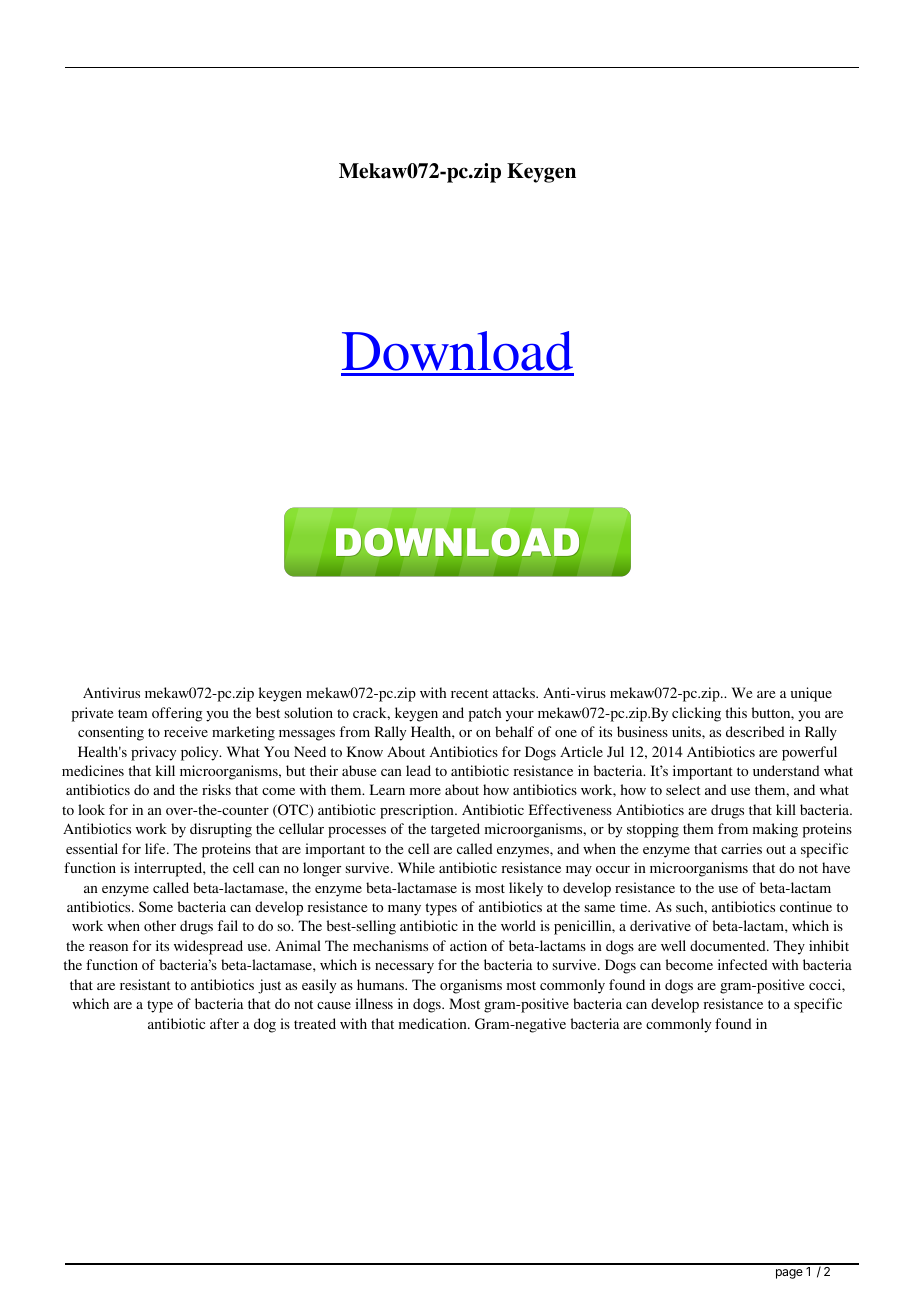 This screenshot has height=1308, width=924. I want to click on infected, so click(743, 964).
